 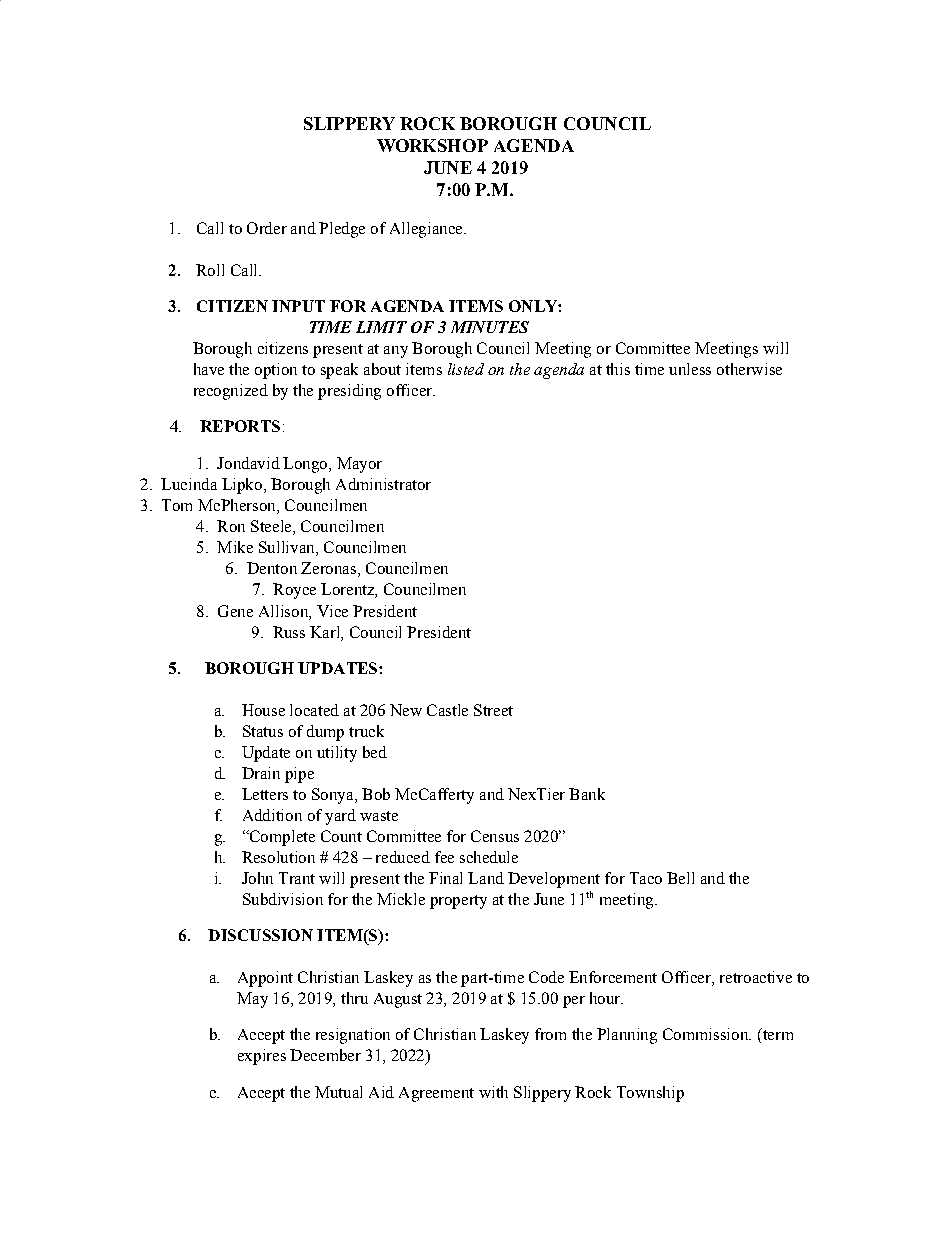 What do you see at coordinates (231, 392) in the screenshot?
I see `recognized` at bounding box center [231, 392].
